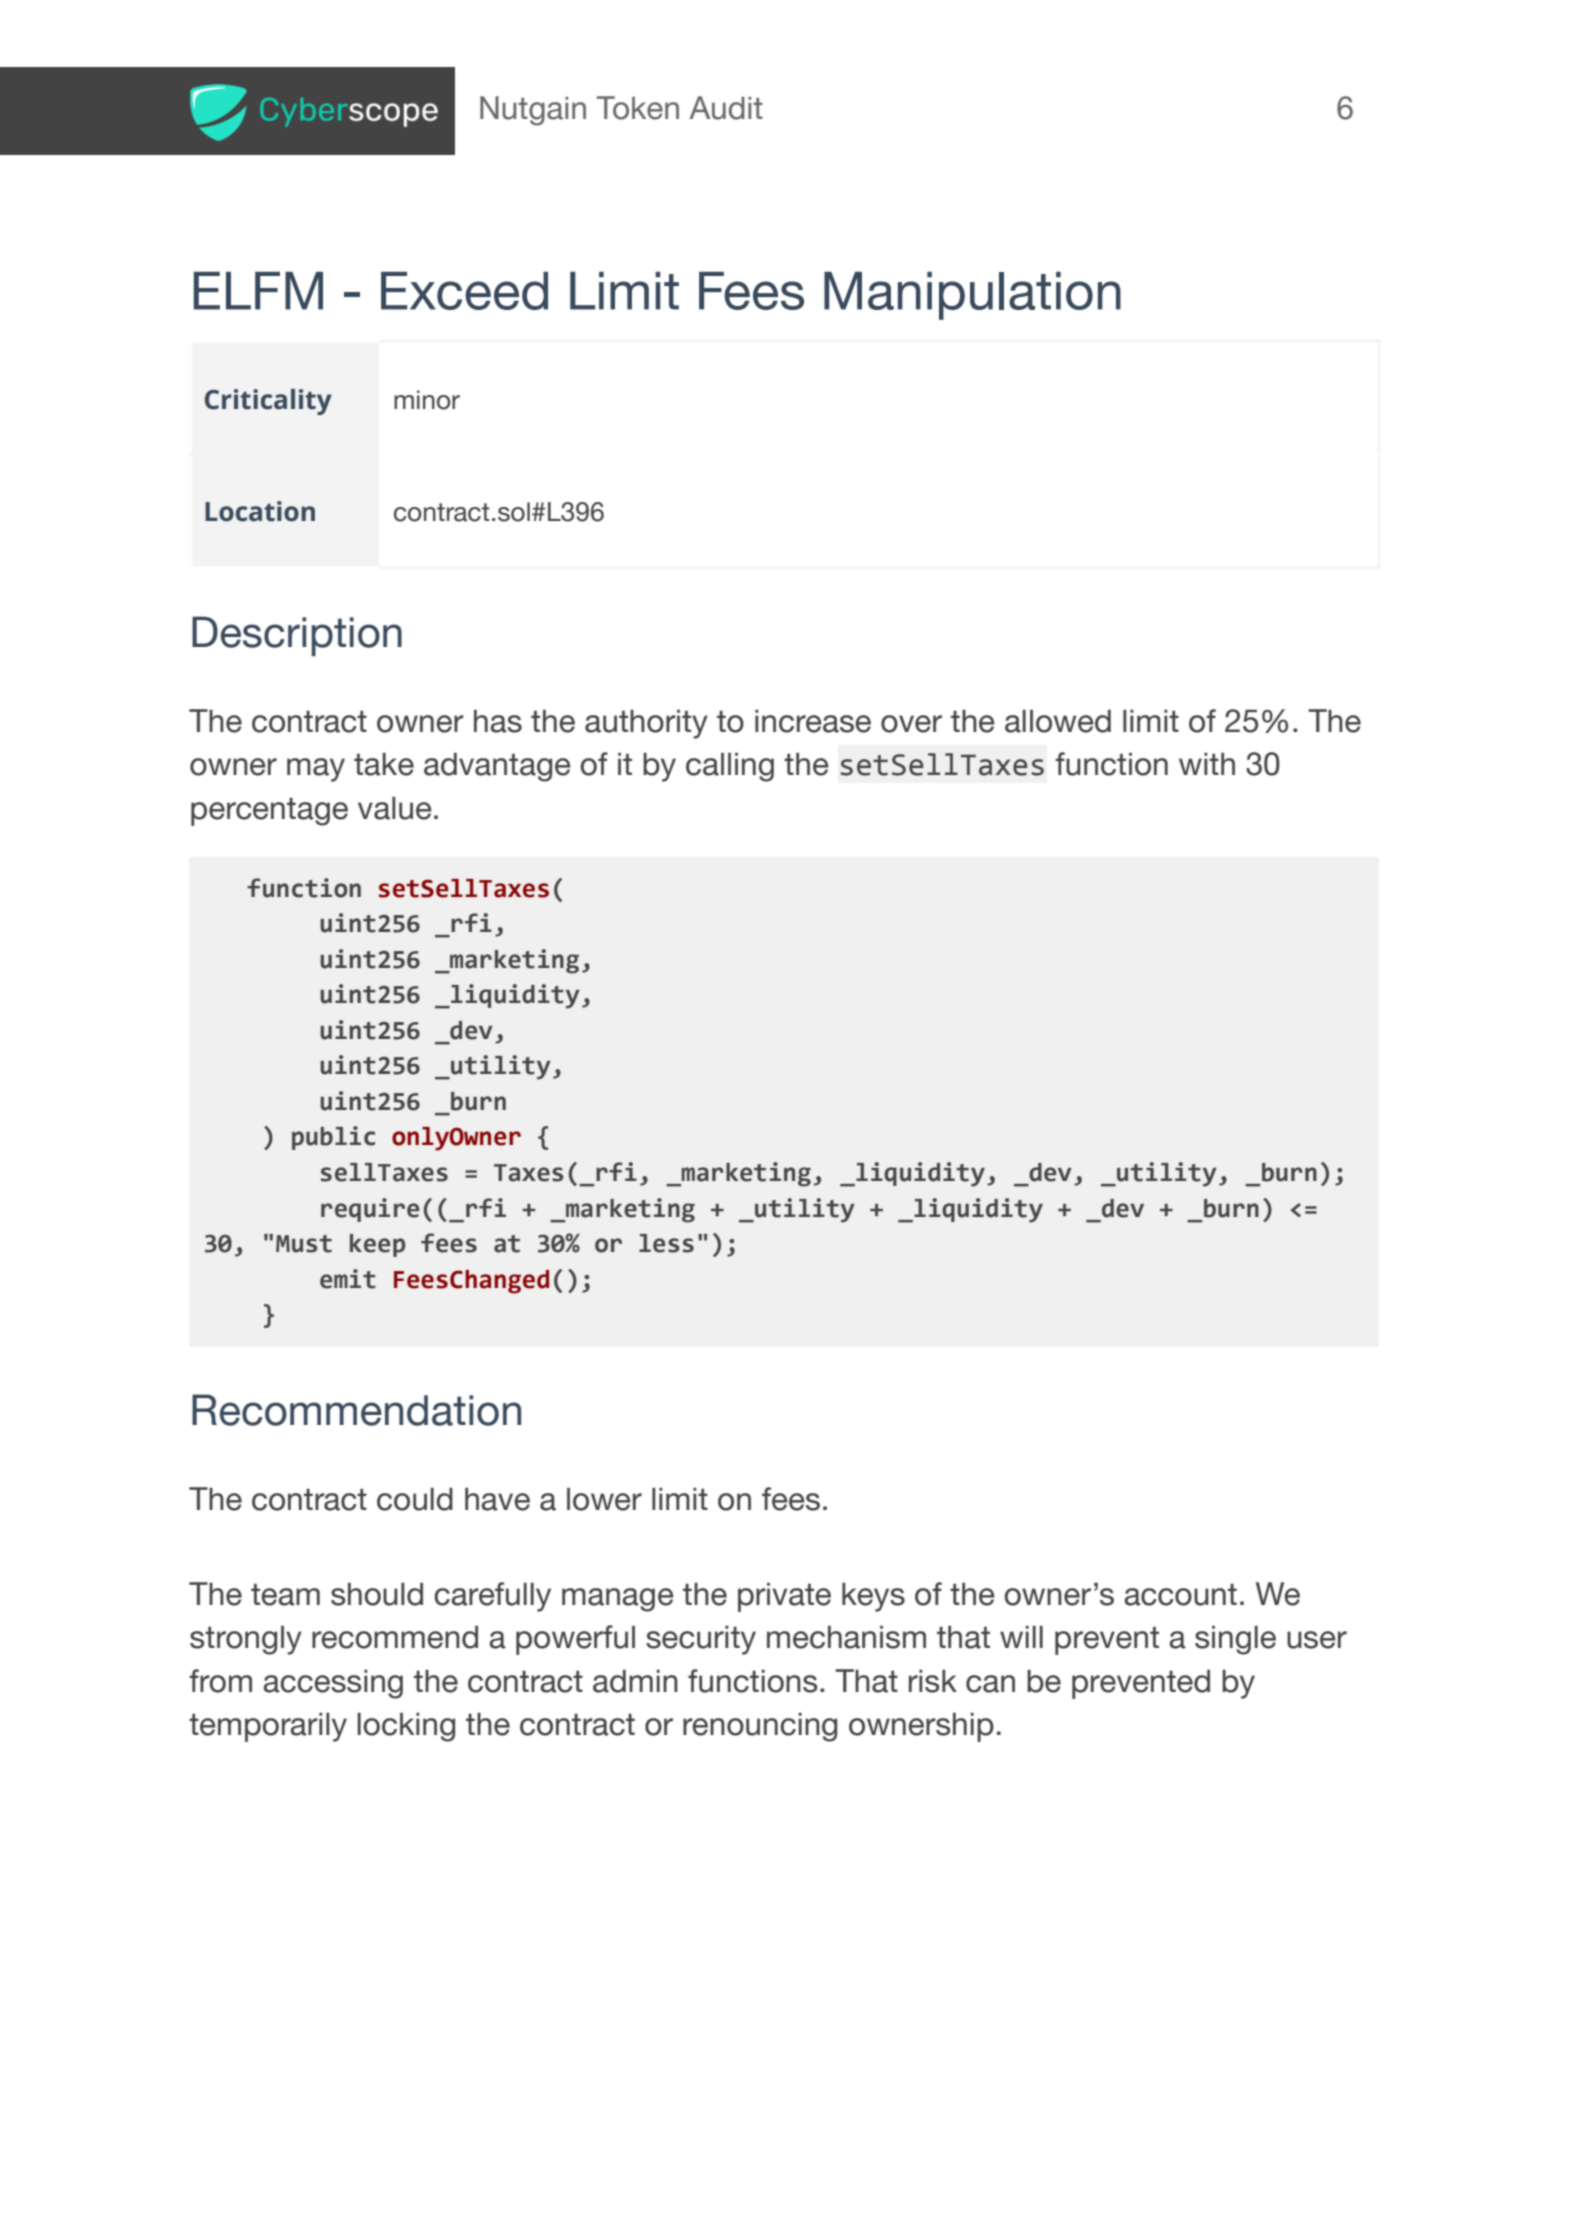  What do you see at coordinates (464, 291) in the document?
I see `Exceed` at bounding box center [464, 291].
